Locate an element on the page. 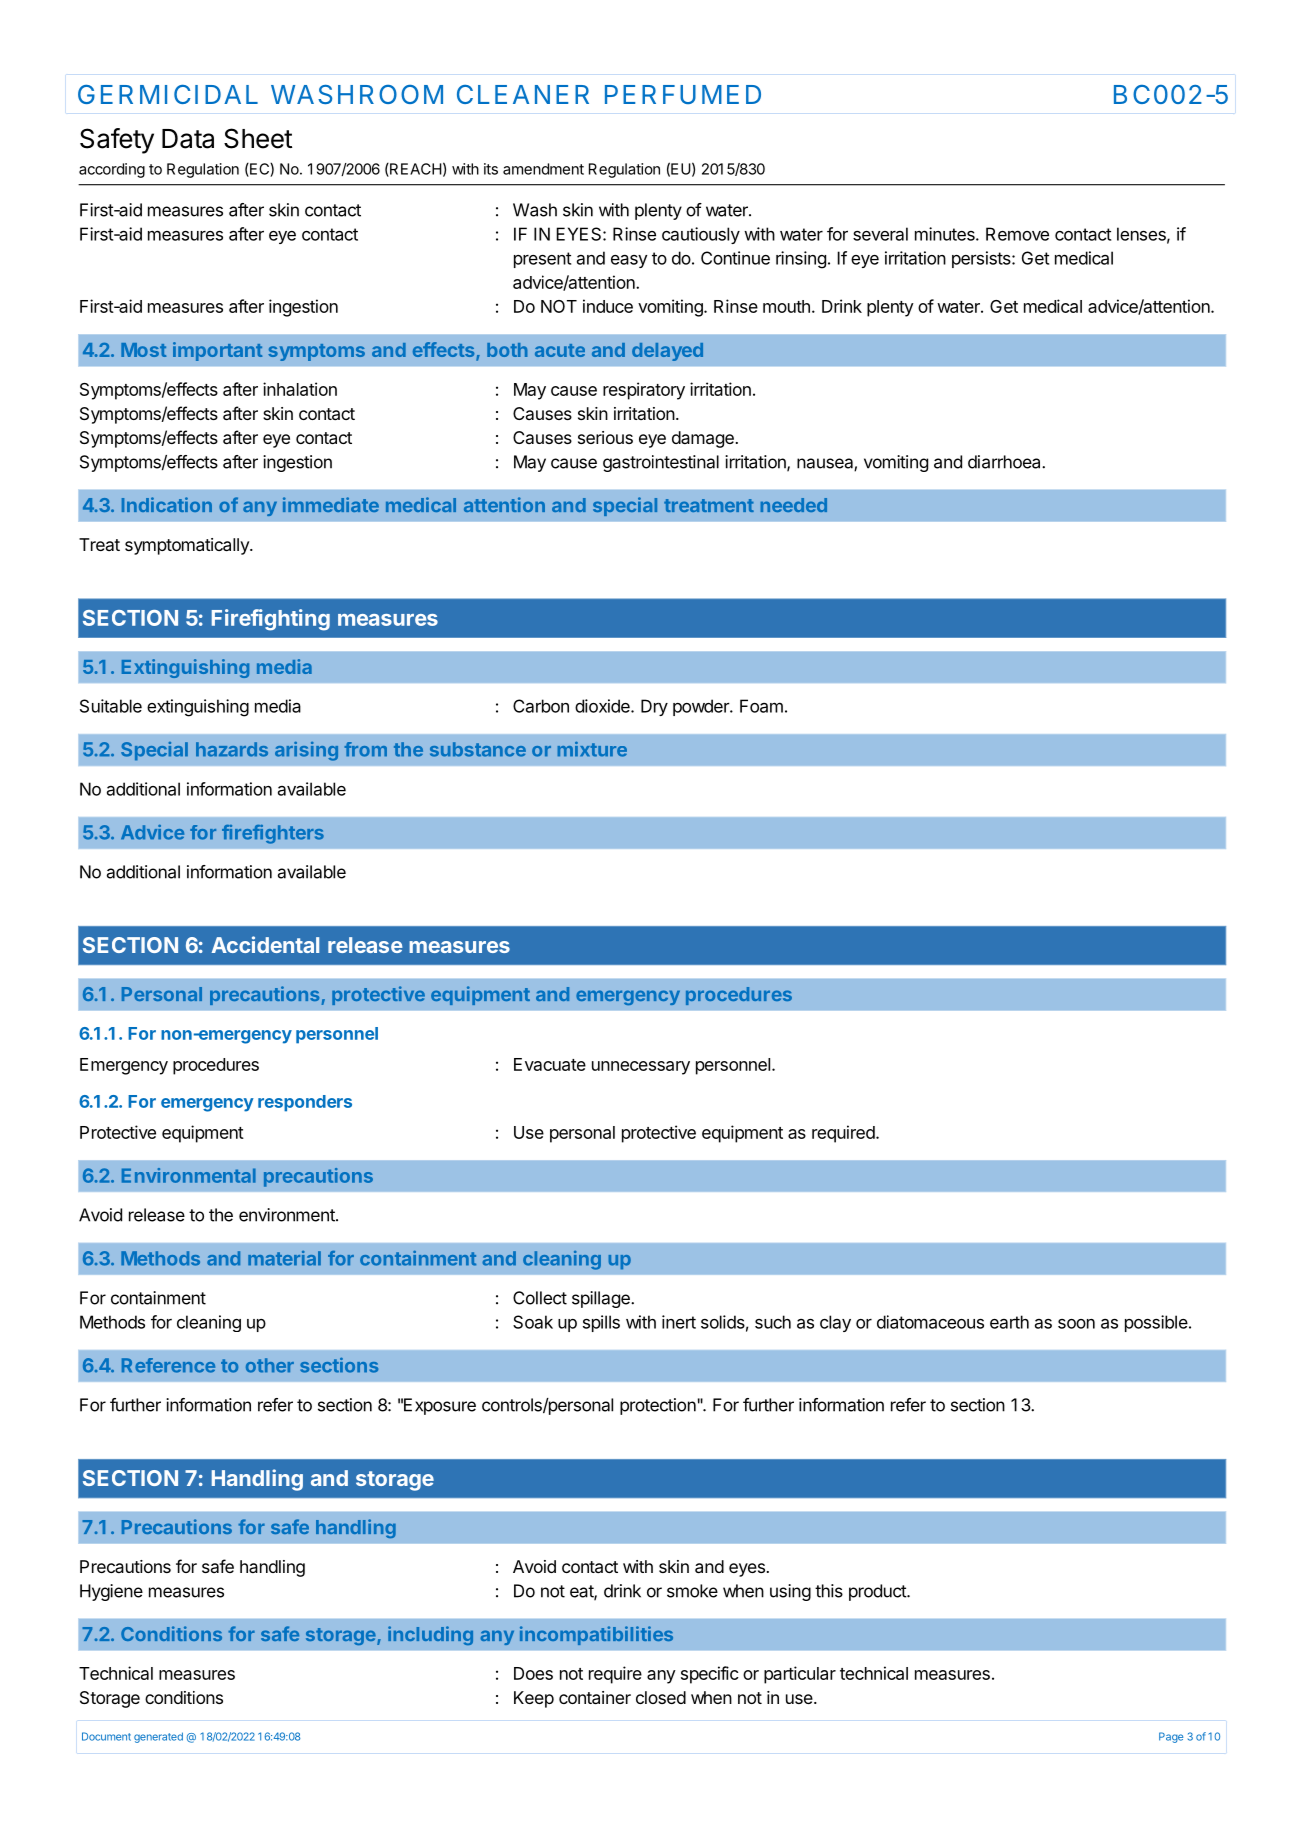 This page has height=1841, width=1301. Accidental is located at coordinates (265, 944).
